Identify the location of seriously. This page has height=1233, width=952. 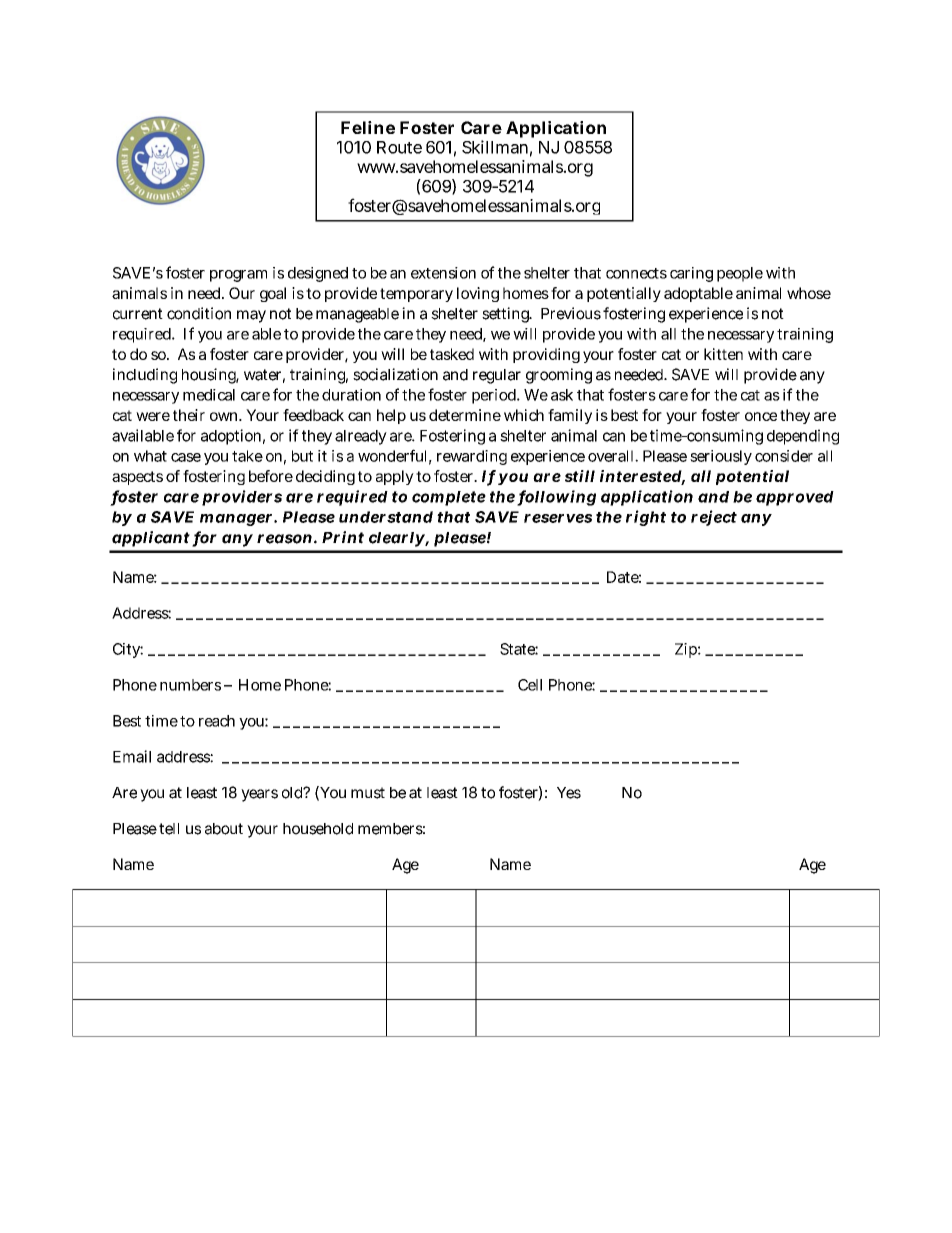
(721, 457).
